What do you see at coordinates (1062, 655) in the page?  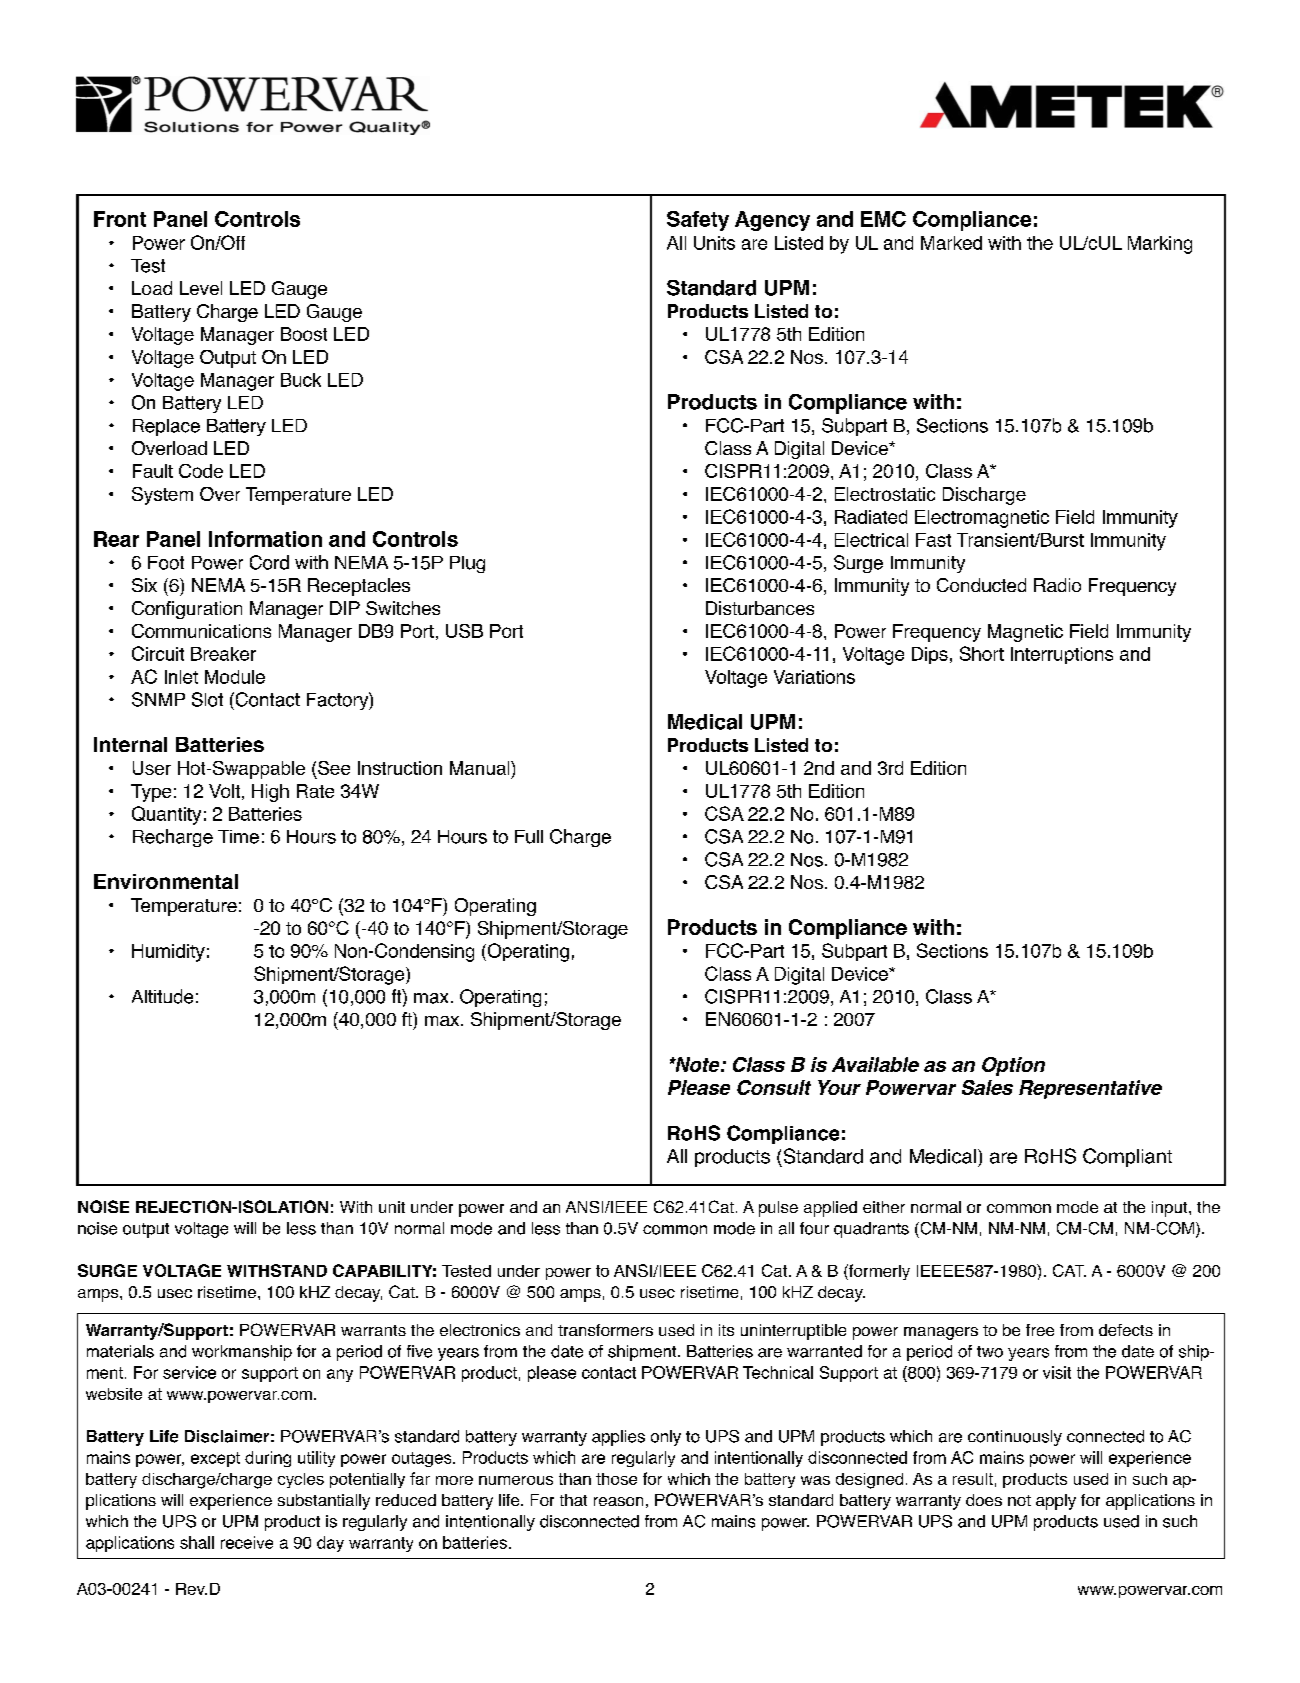 I see `Interruptions` at bounding box center [1062, 655].
